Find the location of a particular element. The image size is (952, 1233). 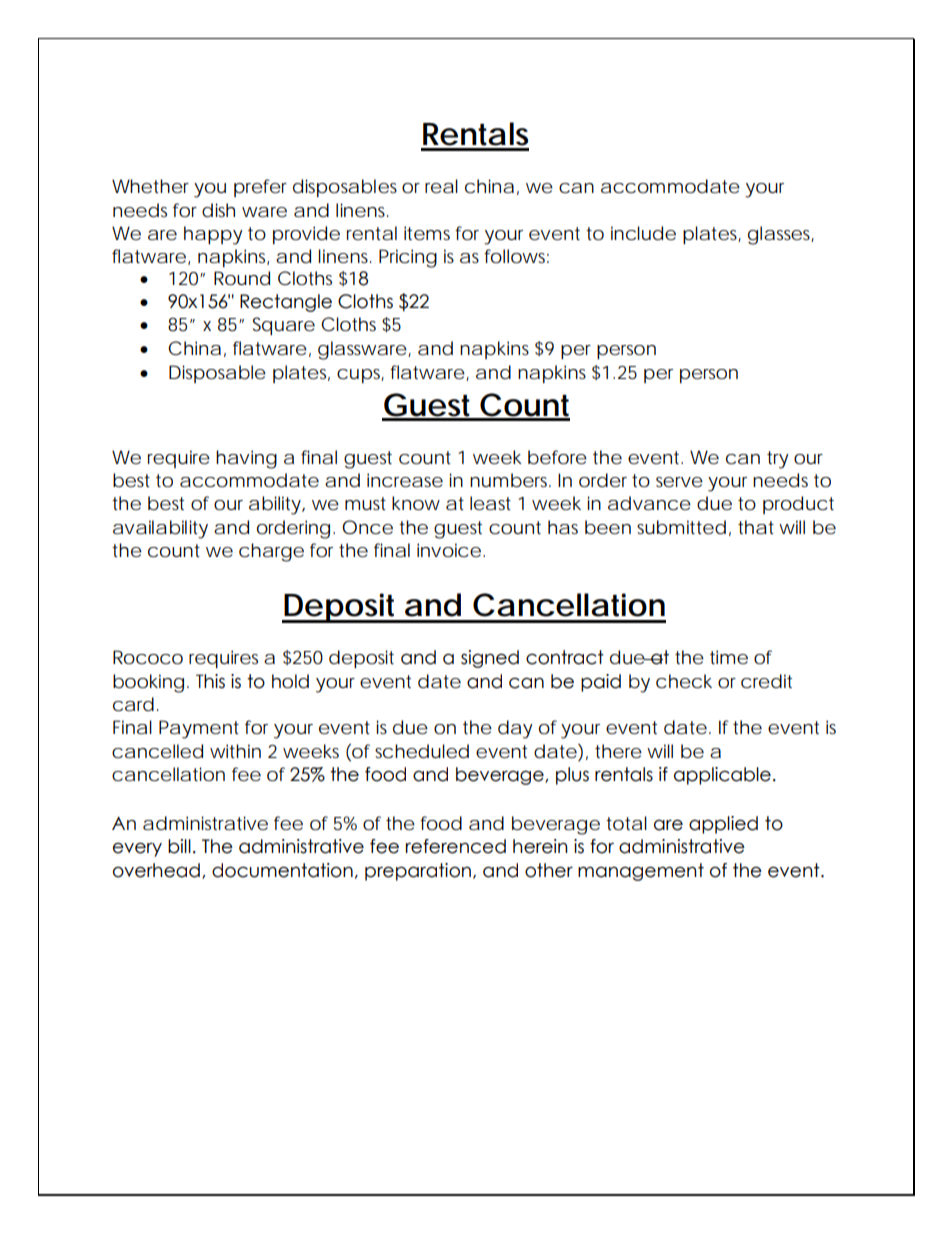

cups is located at coordinates (360, 376).
